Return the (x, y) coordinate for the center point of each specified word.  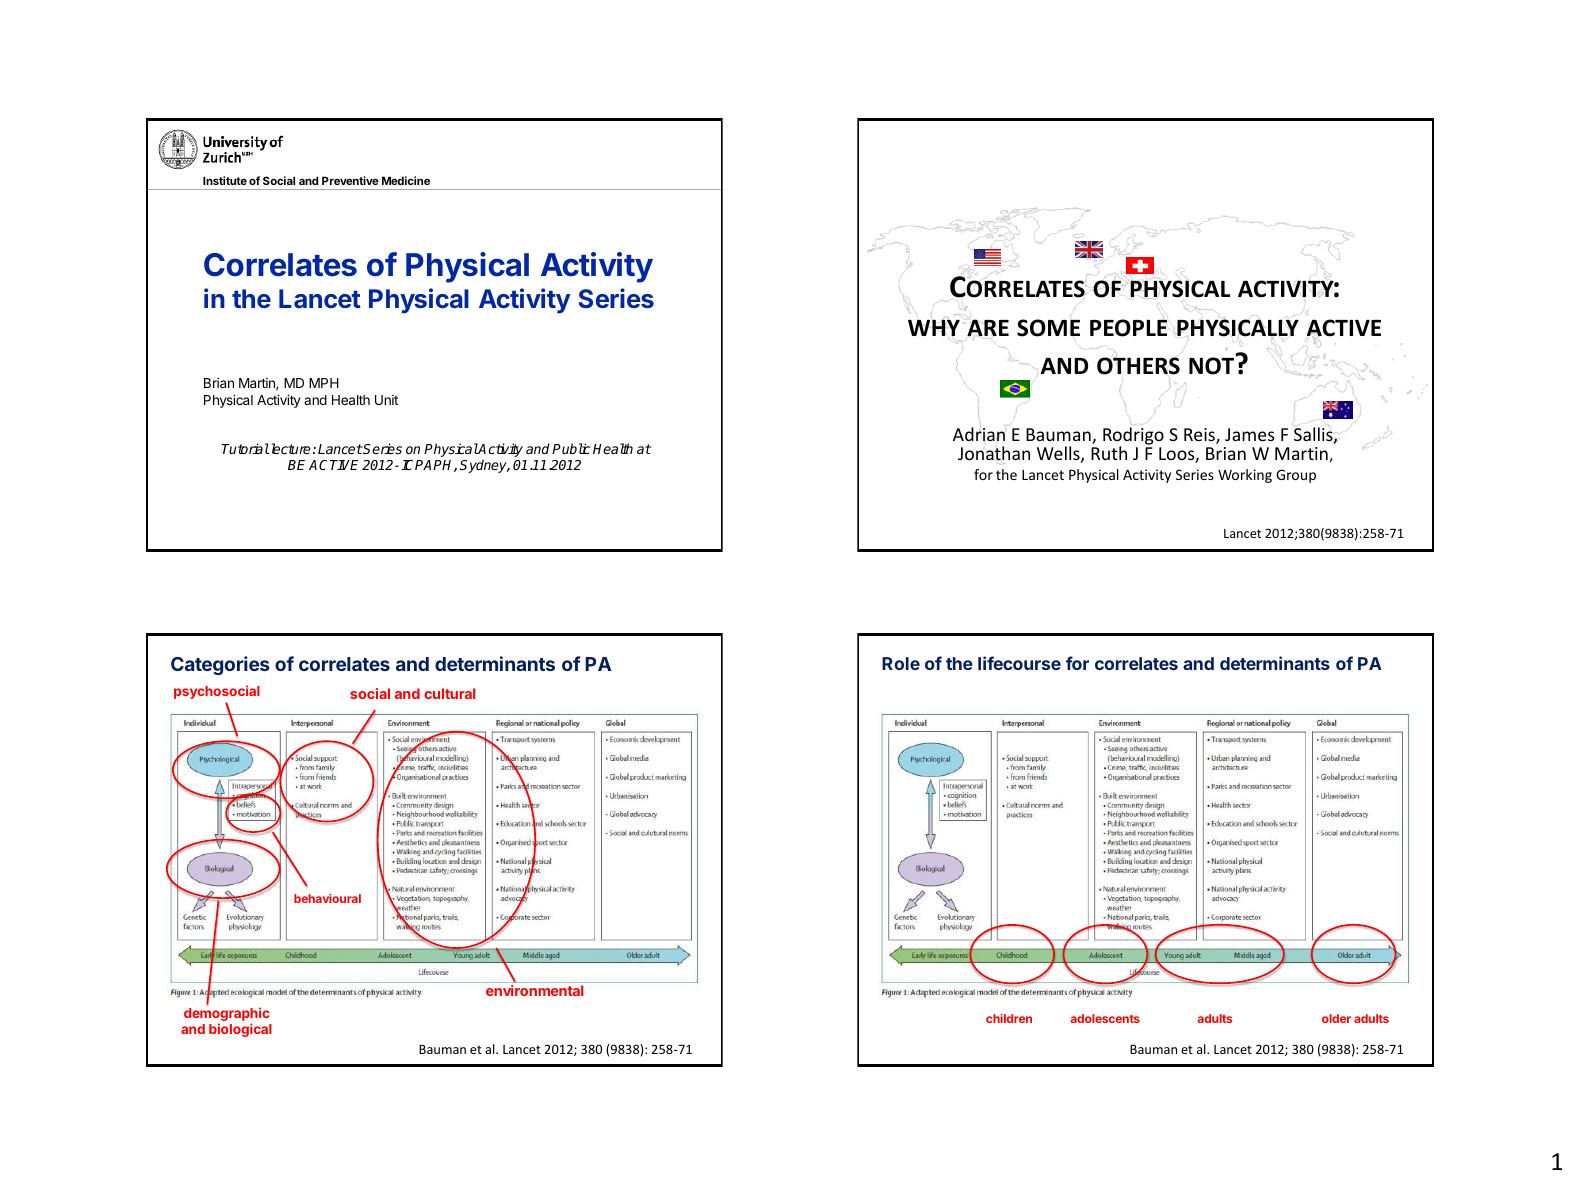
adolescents (1105, 1018)
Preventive (350, 180)
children (1009, 1018)
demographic (227, 1015)
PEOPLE (1128, 327)
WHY (934, 327)
